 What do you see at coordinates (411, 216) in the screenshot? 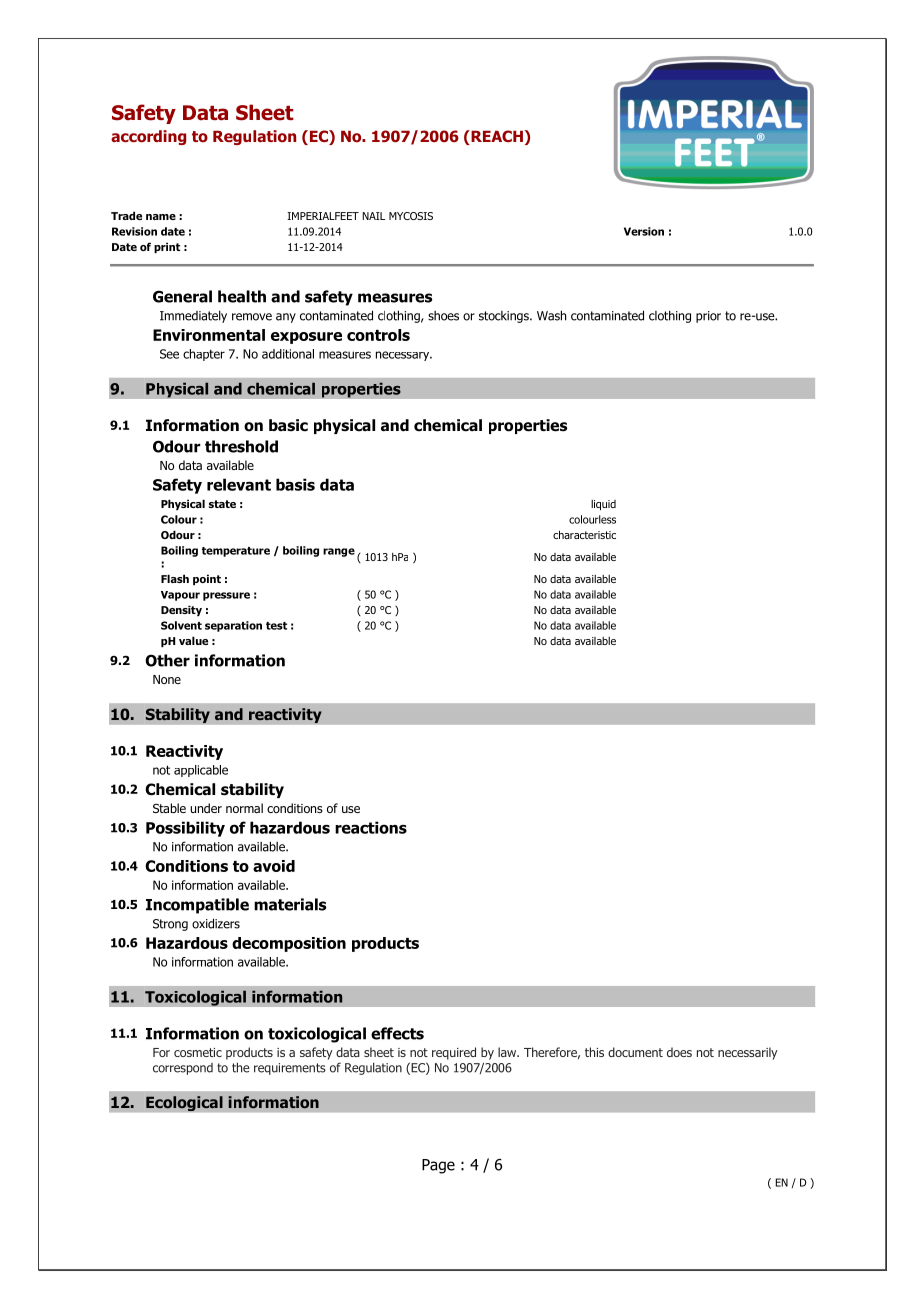
I see `MYCOSIS` at bounding box center [411, 216].
